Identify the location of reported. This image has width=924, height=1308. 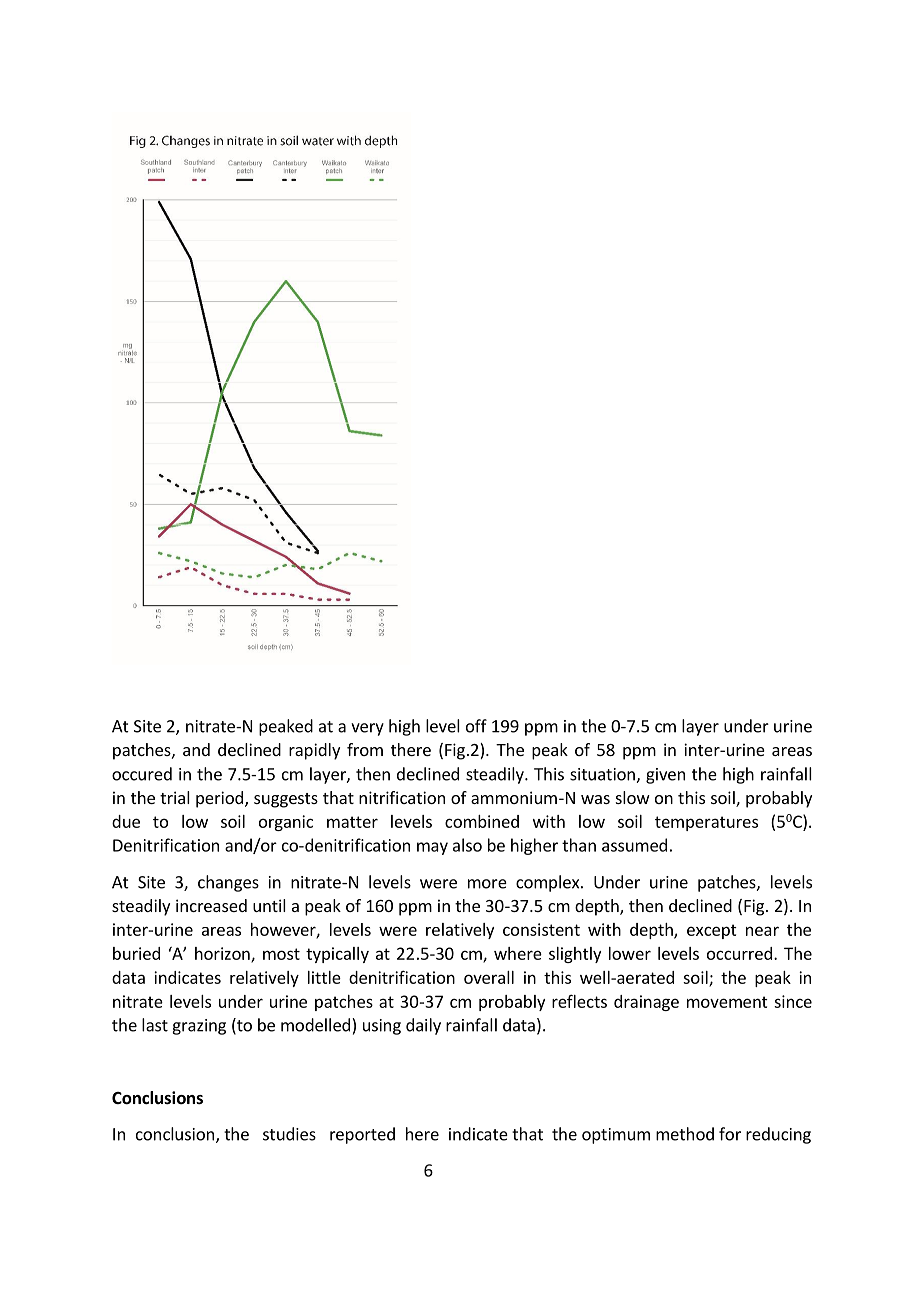
(362, 1135).
